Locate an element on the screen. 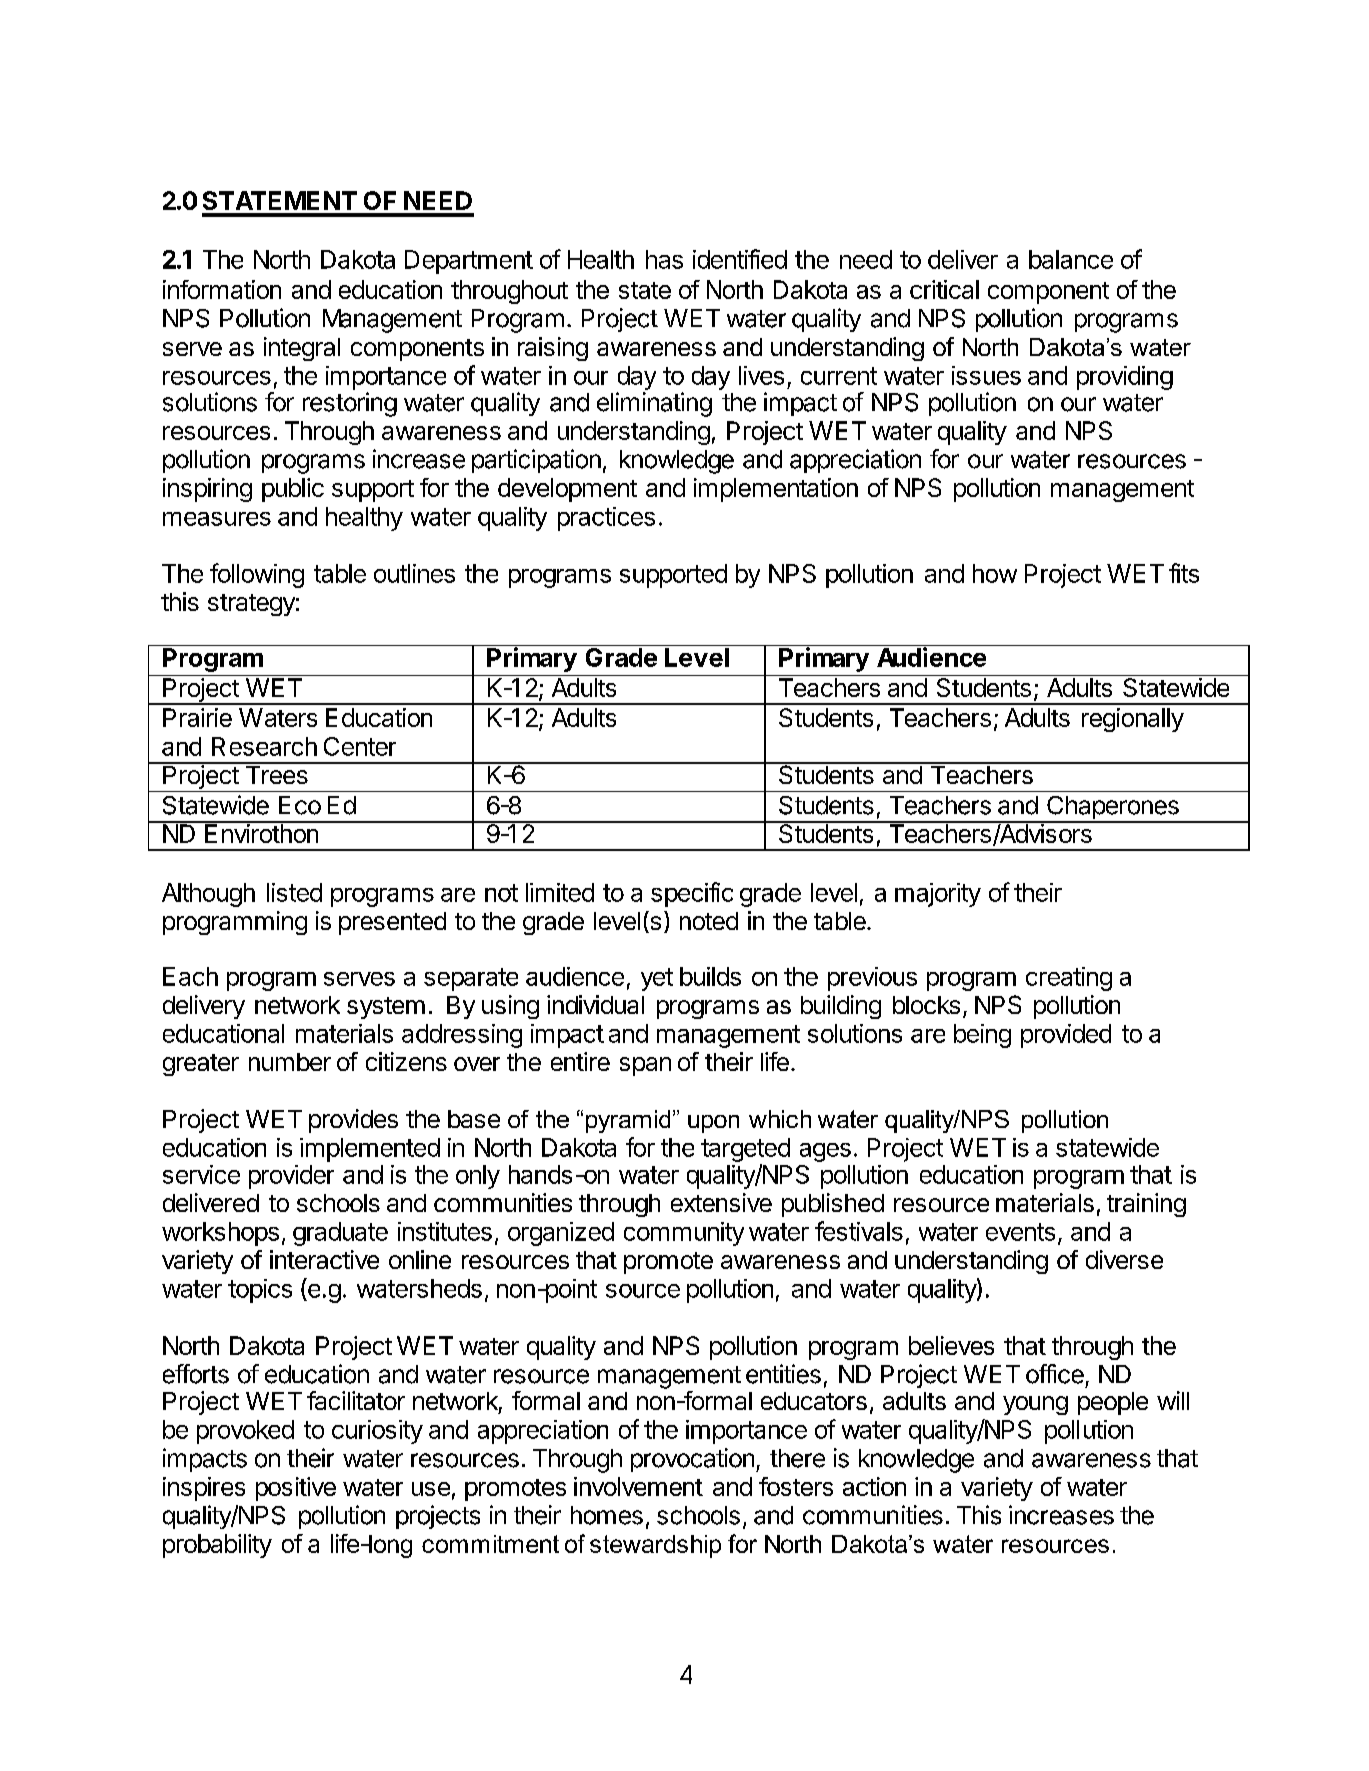 The image size is (1369, 1771). positive is located at coordinates (296, 1489).
